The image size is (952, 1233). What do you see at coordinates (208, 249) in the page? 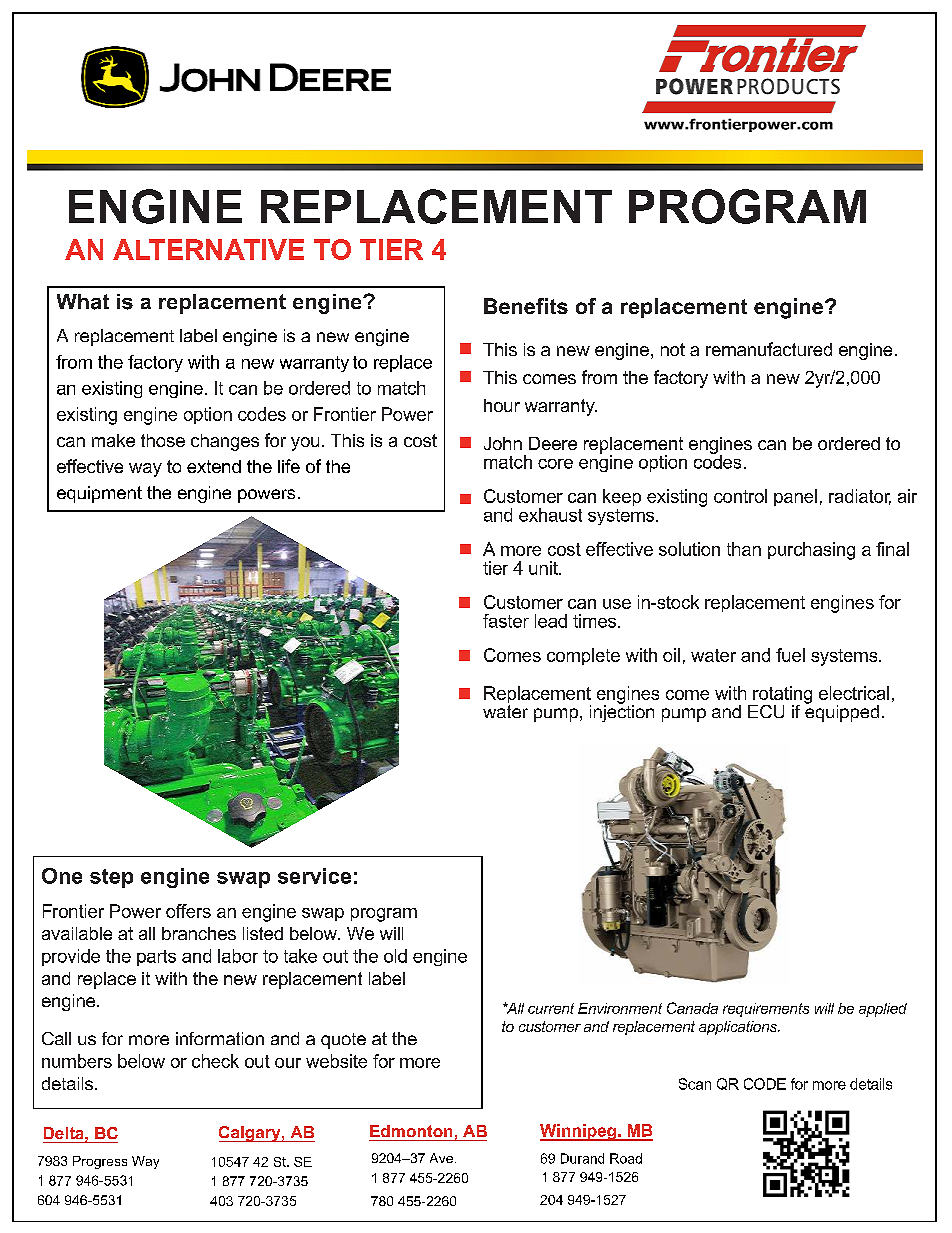
I see `ALTERNATIVE` at bounding box center [208, 249].
